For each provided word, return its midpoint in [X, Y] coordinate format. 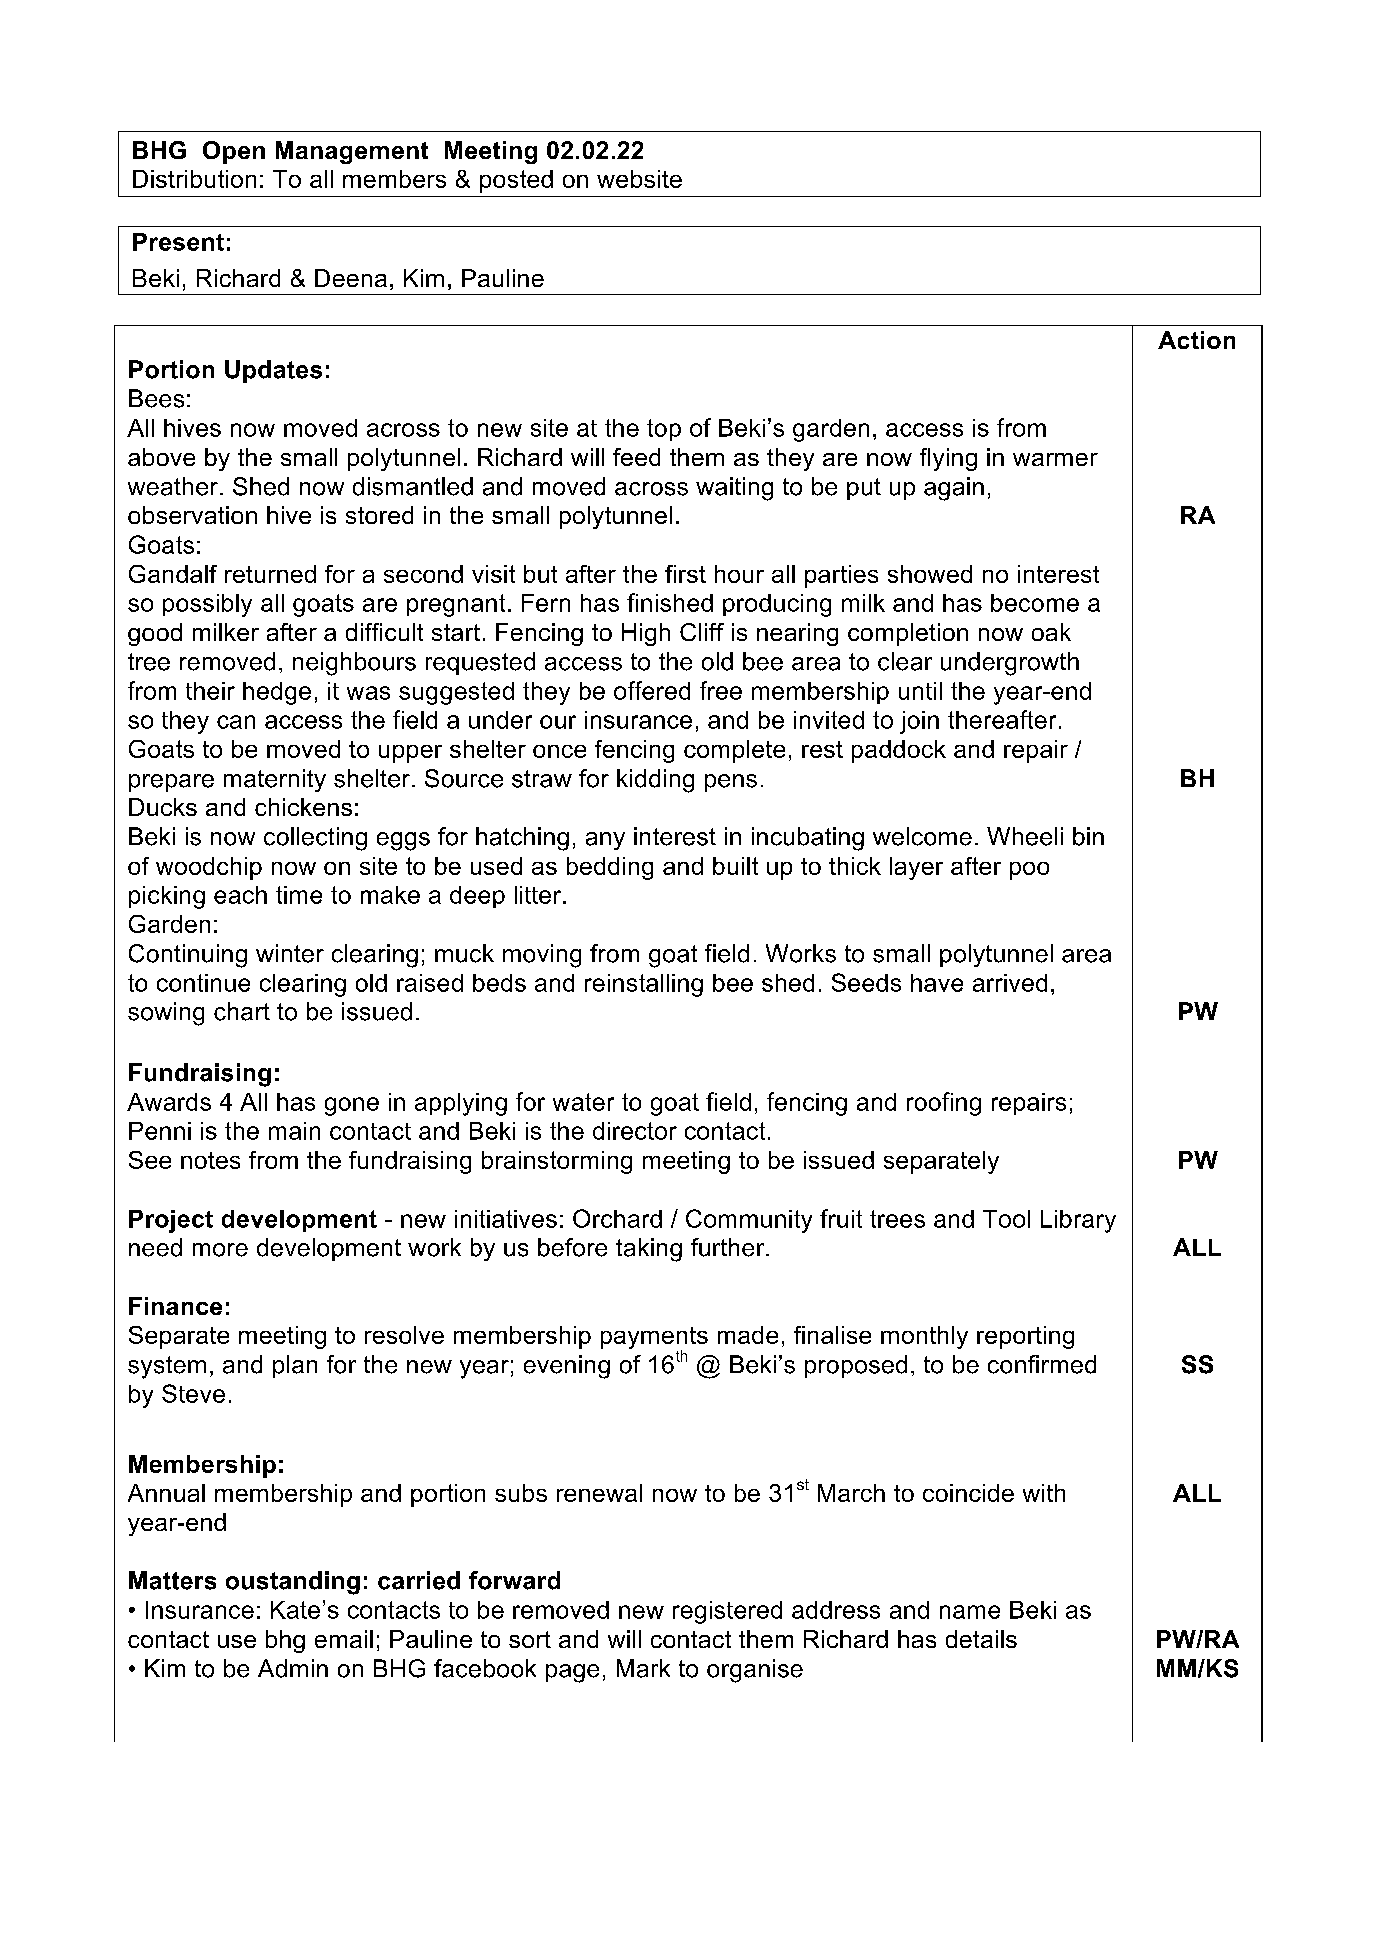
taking [649, 1250]
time [299, 895]
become [1035, 603]
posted [516, 181]
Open [234, 152]
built [735, 866]
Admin [293, 1668]
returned [270, 574]
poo [1029, 871]
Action [1196, 340]
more [220, 1250]
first [685, 574]
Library [1078, 1221]
